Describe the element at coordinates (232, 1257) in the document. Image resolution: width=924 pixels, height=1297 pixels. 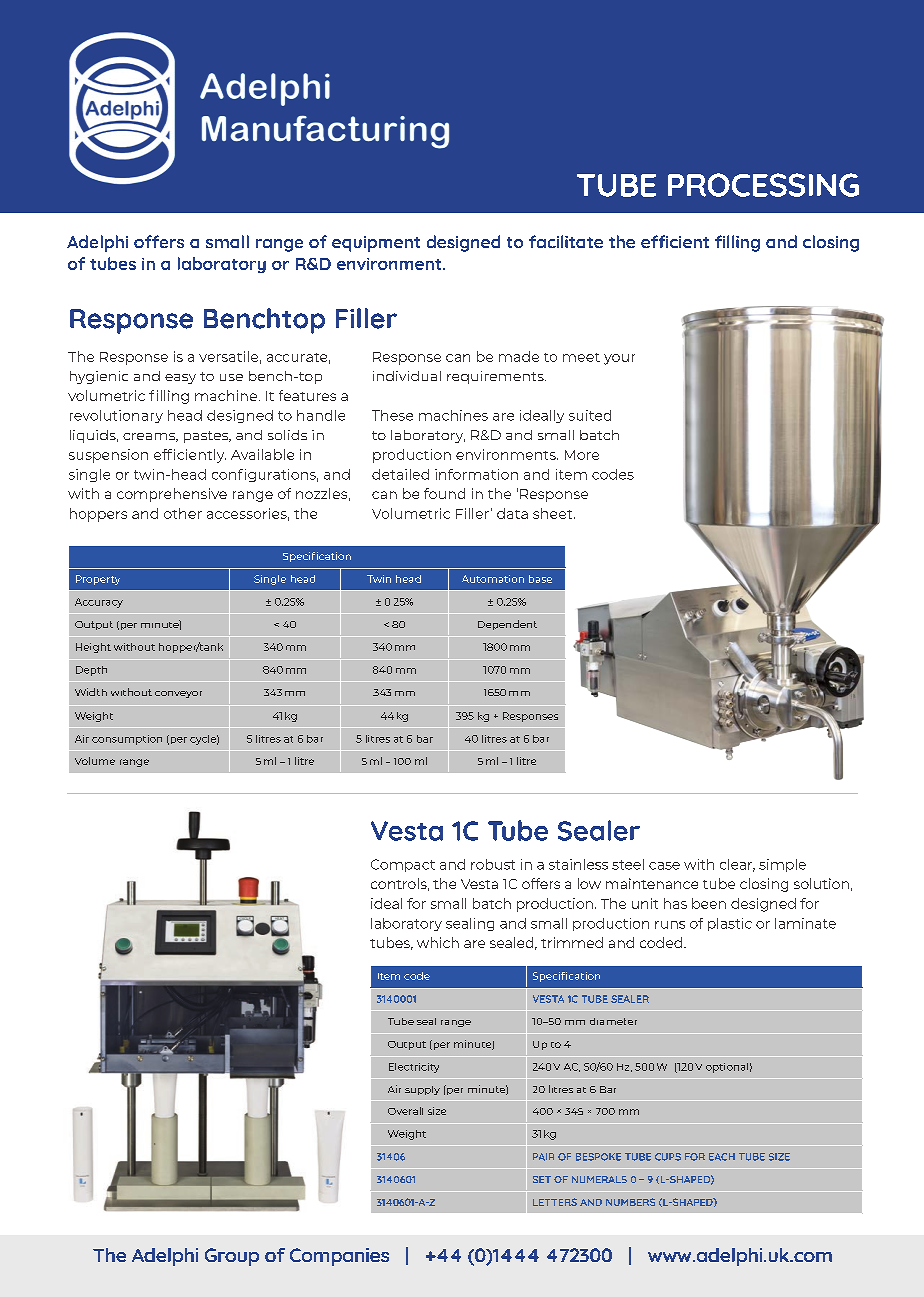
I see `Group` at that location.
